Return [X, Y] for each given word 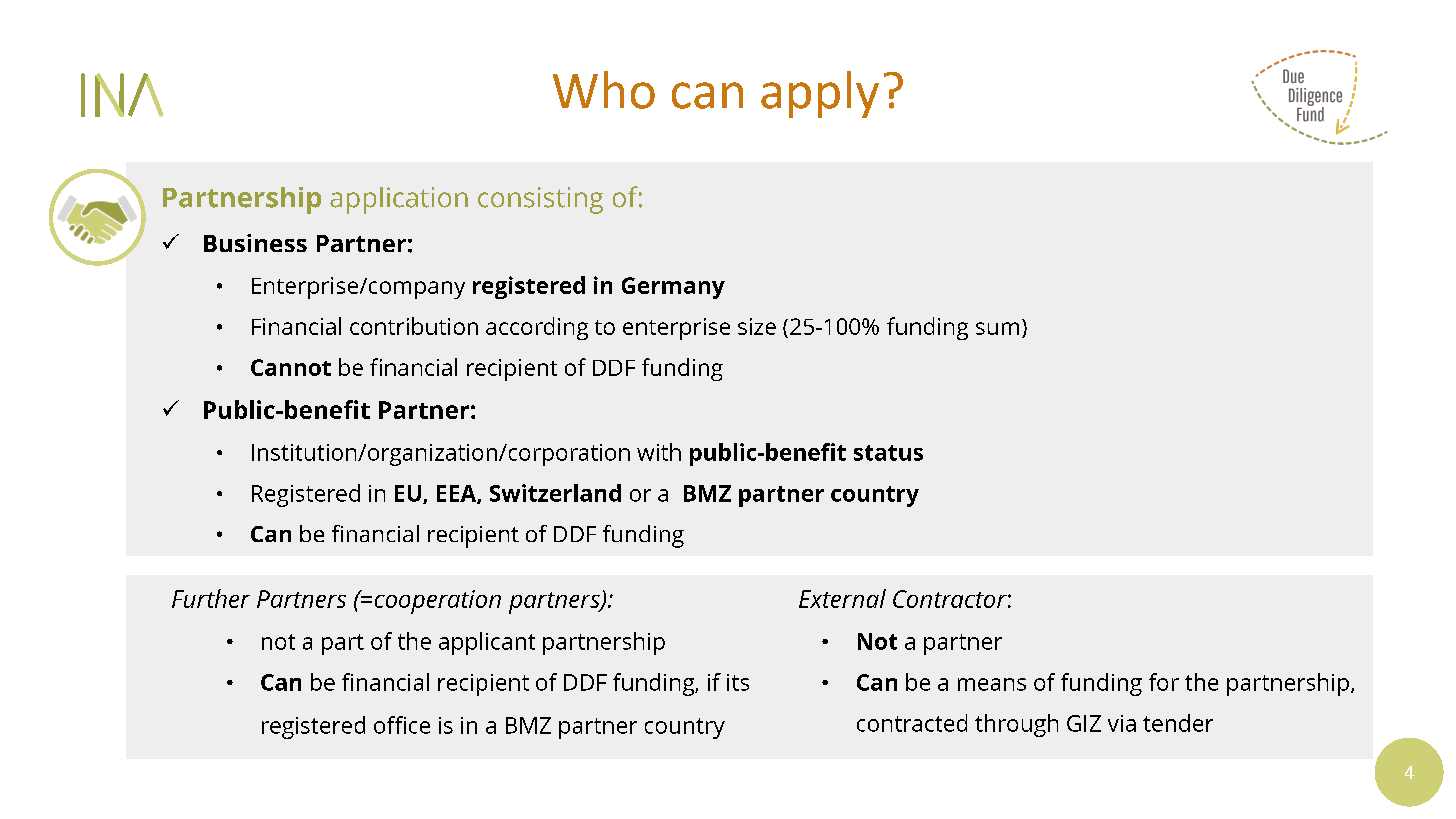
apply [820, 94]
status [888, 453]
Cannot [291, 367]
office [402, 725]
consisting [540, 200]
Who [604, 90]
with [659, 452]
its [738, 682]
